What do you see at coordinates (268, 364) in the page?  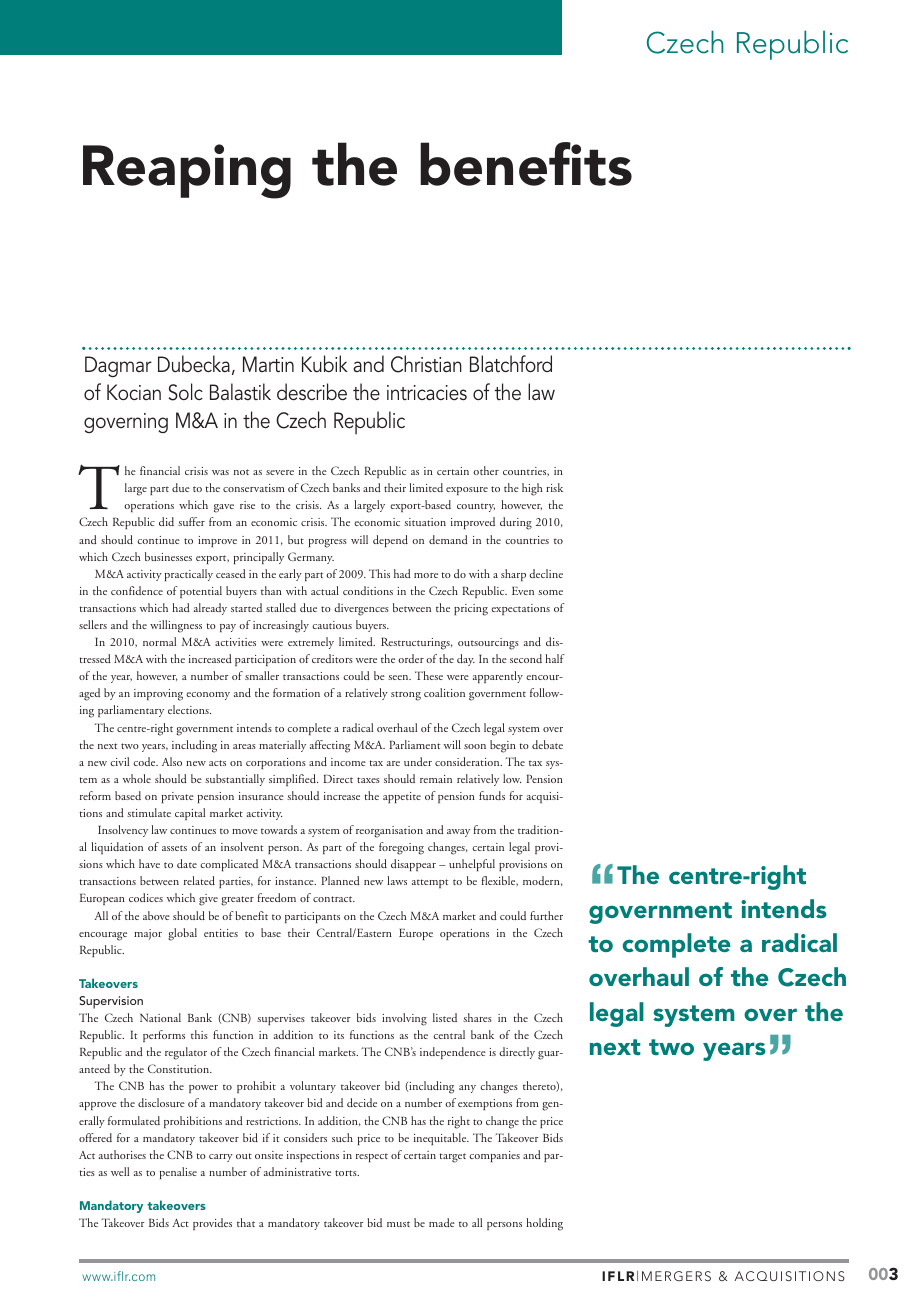 I see `Martin` at bounding box center [268, 364].
